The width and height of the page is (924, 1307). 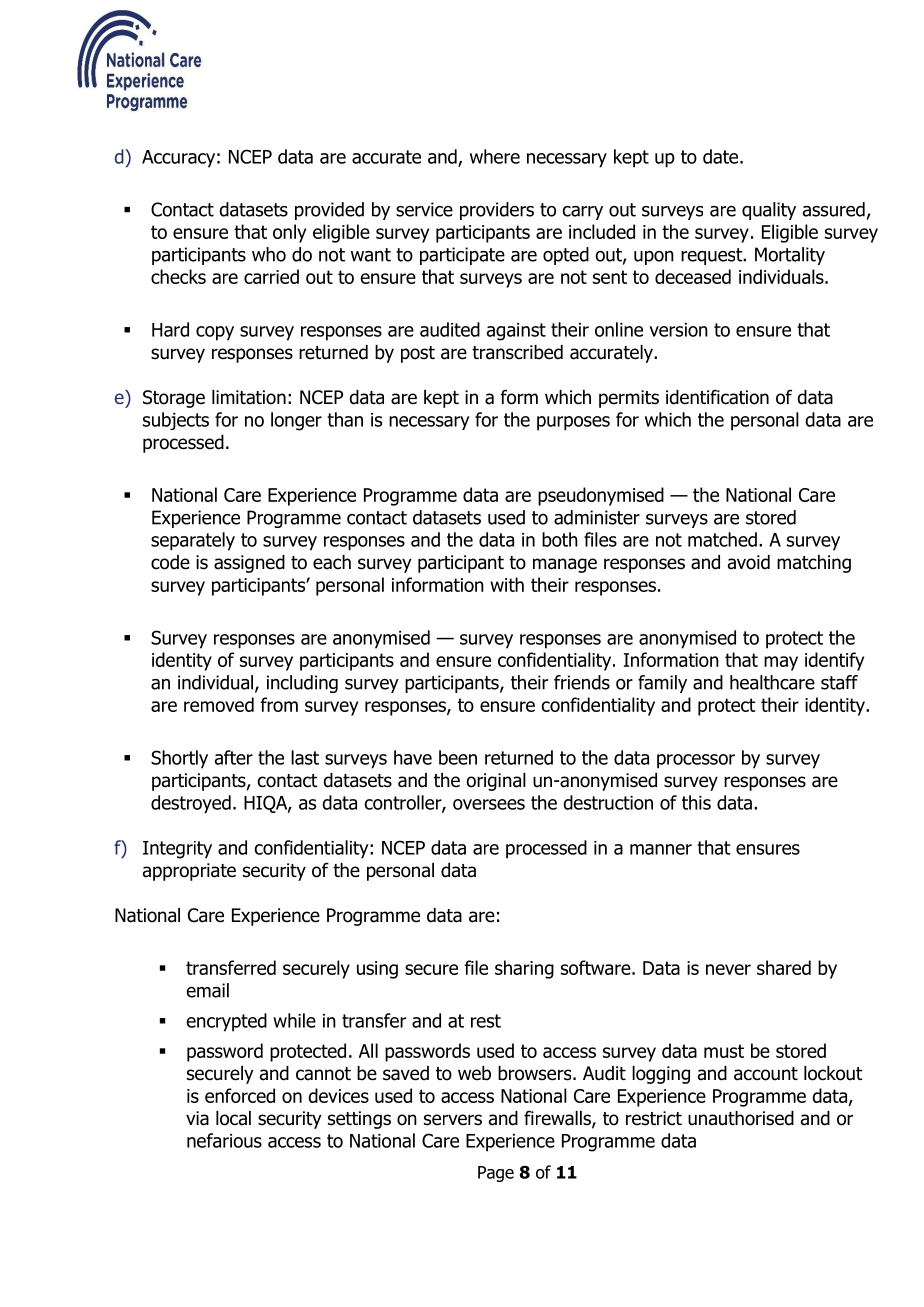 What do you see at coordinates (560, 539) in the page?
I see `both` at bounding box center [560, 539].
